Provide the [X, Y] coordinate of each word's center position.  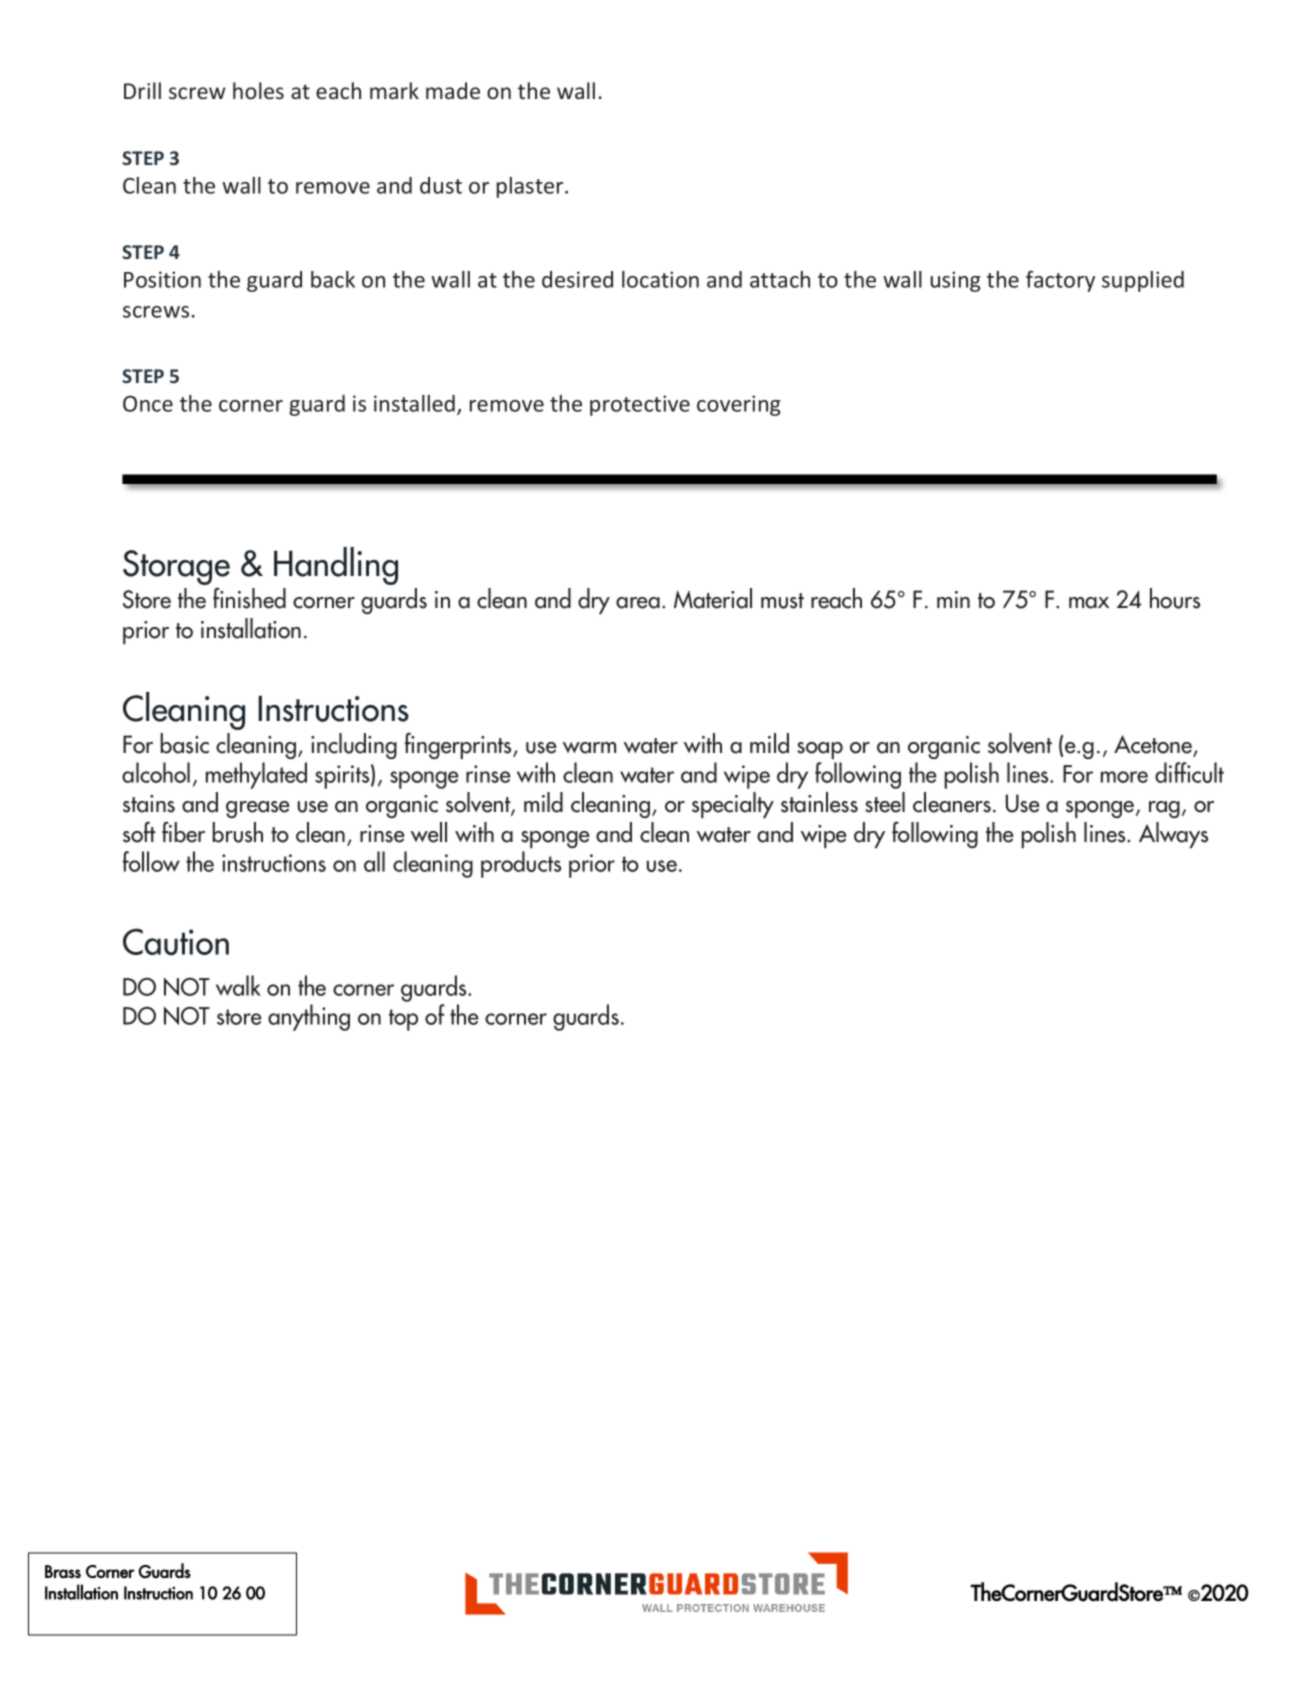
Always [1173, 835]
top [403, 1020]
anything [309, 1017]
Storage [176, 569]
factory [1060, 281]
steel [885, 802]
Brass [63, 1571]
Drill [142, 90]
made [453, 90]
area [638, 603]
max [1089, 603]
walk [238, 985]
